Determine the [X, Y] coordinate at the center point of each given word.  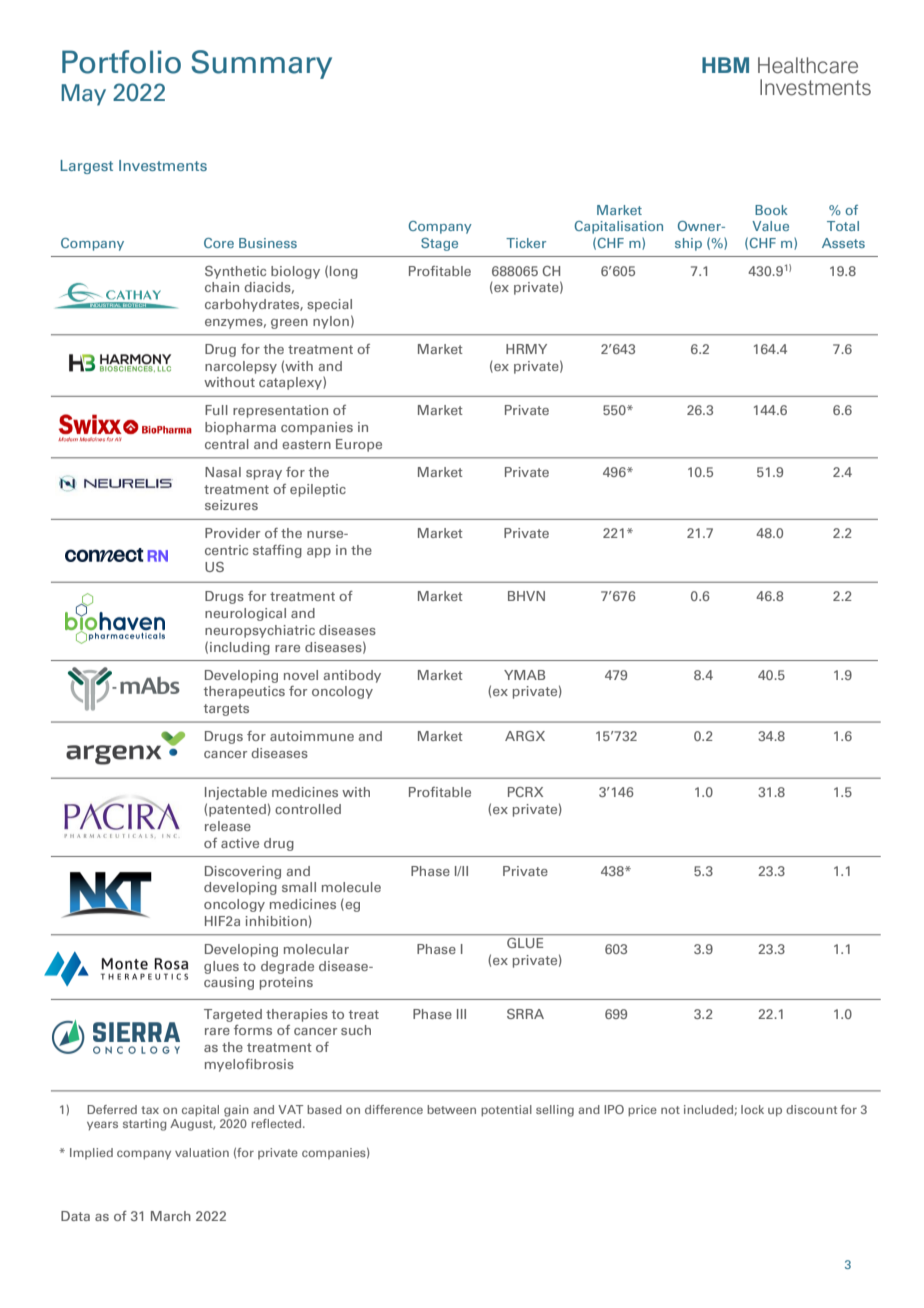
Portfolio [121, 62]
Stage [439, 244]
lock [752, 1109]
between [451, 1109]
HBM [725, 65]
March [171, 1216]
